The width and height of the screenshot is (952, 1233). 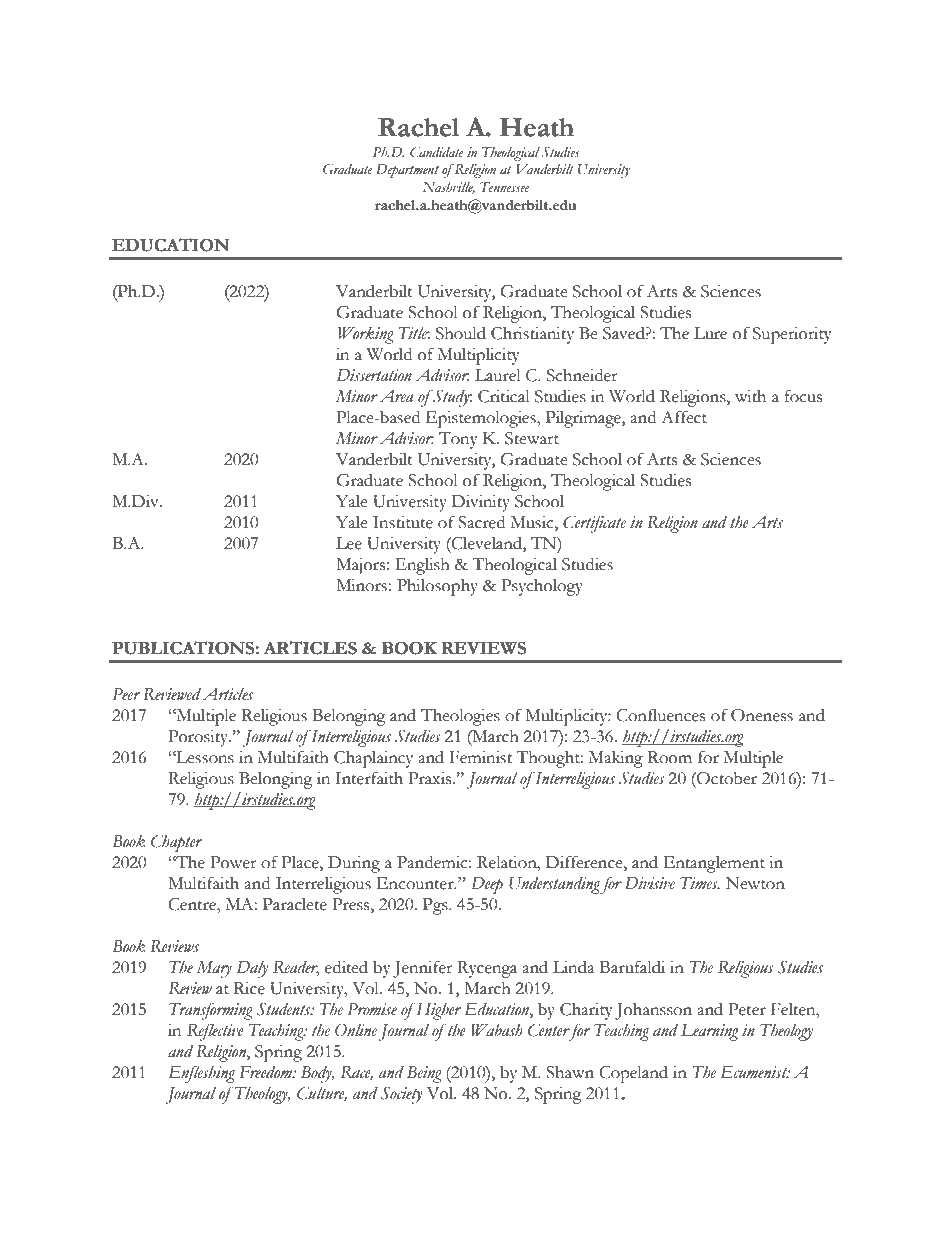 I want to click on Being, so click(x=424, y=1074).
